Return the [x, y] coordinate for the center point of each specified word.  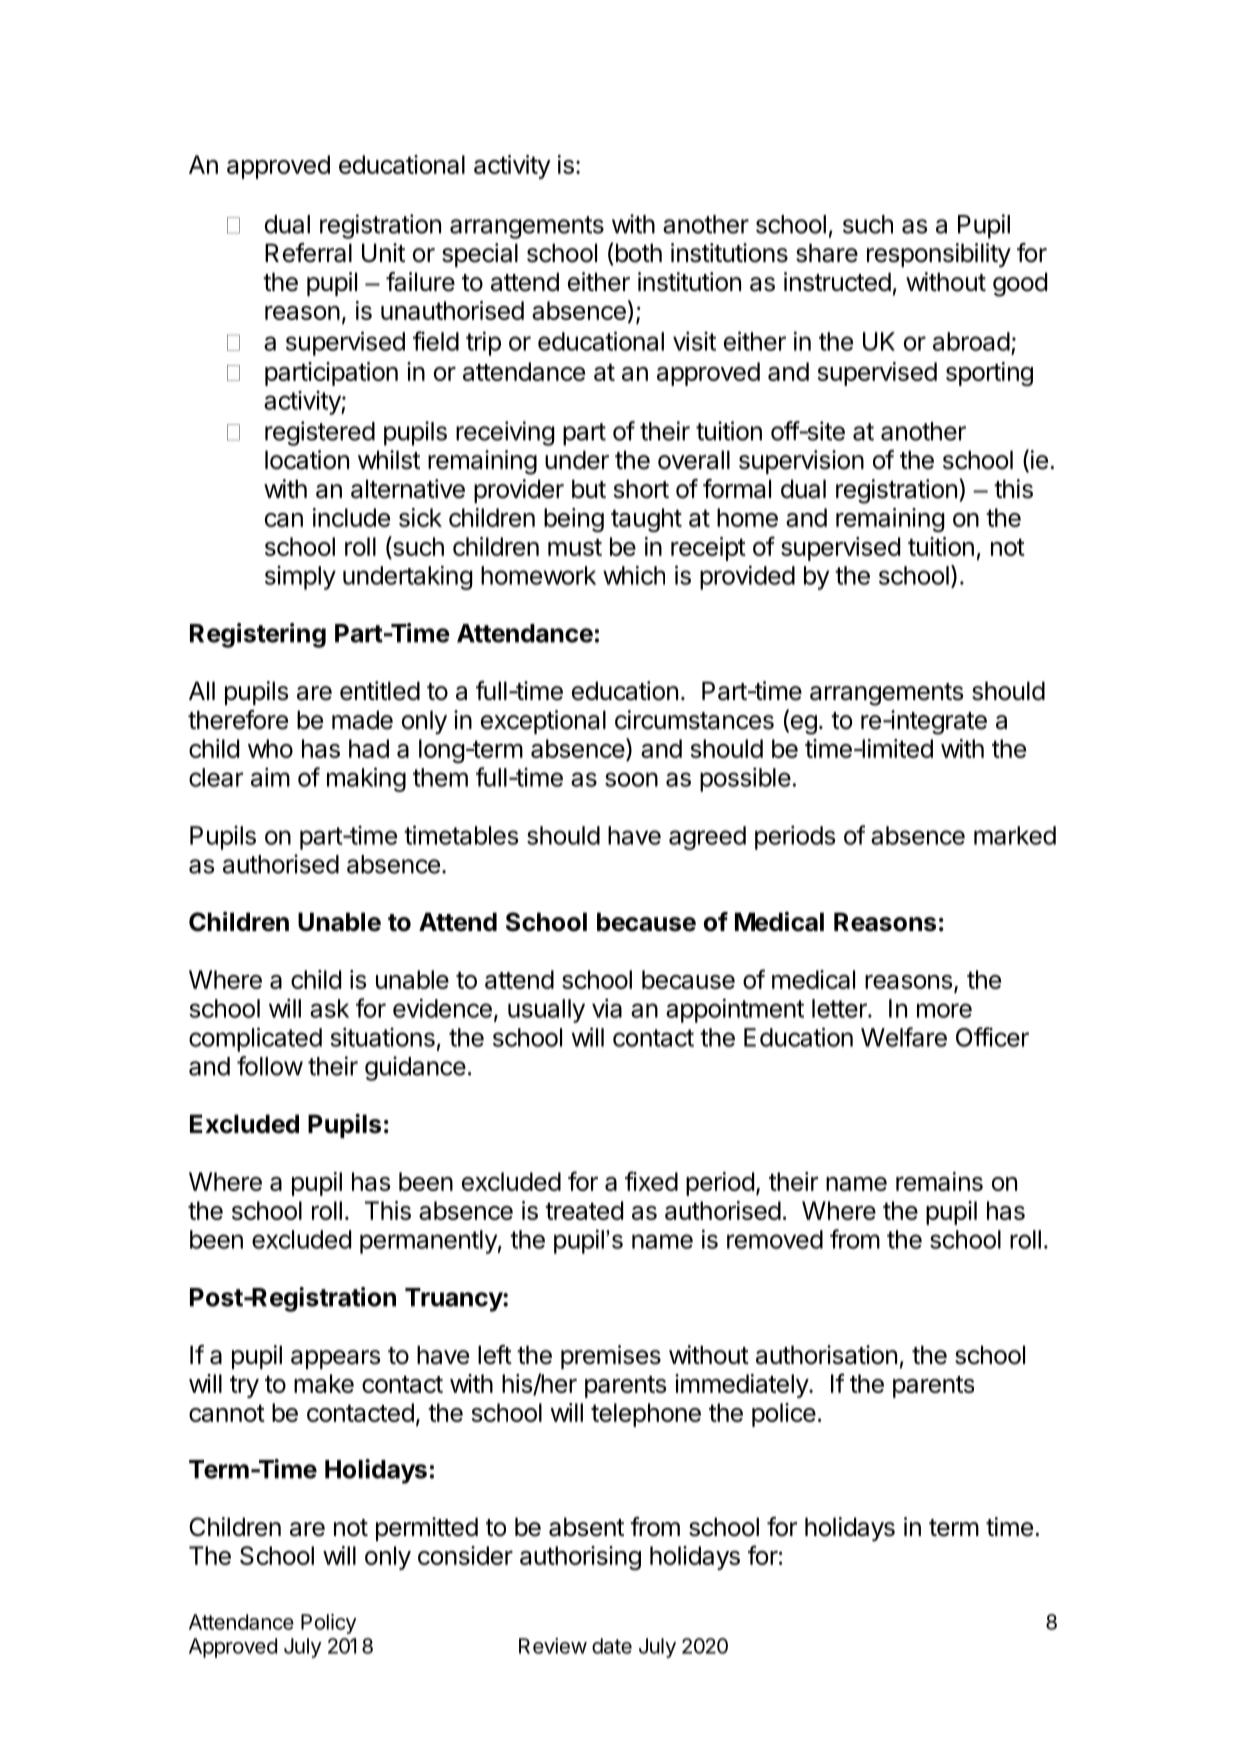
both [639, 253]
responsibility [939, 255]
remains [939, 1181]
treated [584, 1210]
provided [747, 577]
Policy [329, 1624]
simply [300, 578]
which [634, 575]
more [944, 1010]
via [607, 1008]
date [612, 1646]
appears [335, 1359]
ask [329, 1008]
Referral [308, 253]
